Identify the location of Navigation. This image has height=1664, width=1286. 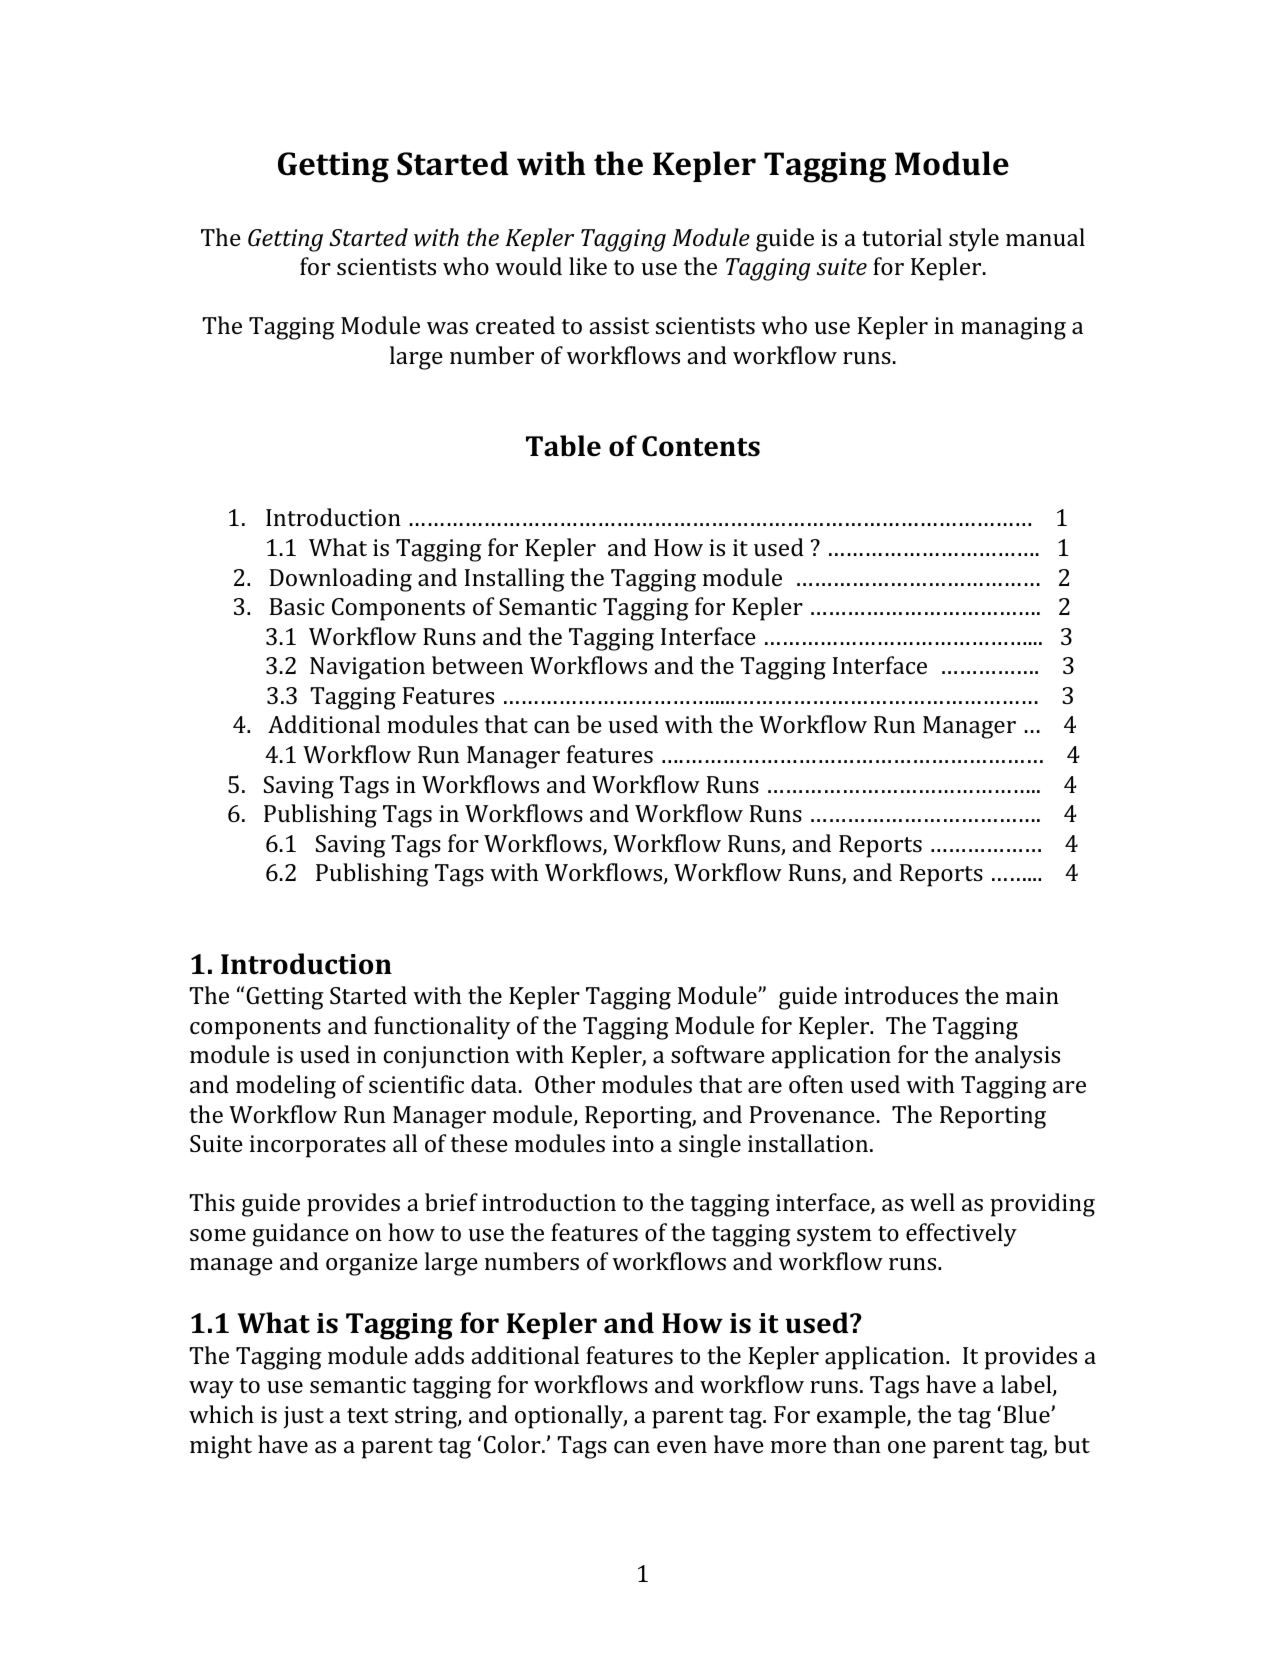
(367, 668).
